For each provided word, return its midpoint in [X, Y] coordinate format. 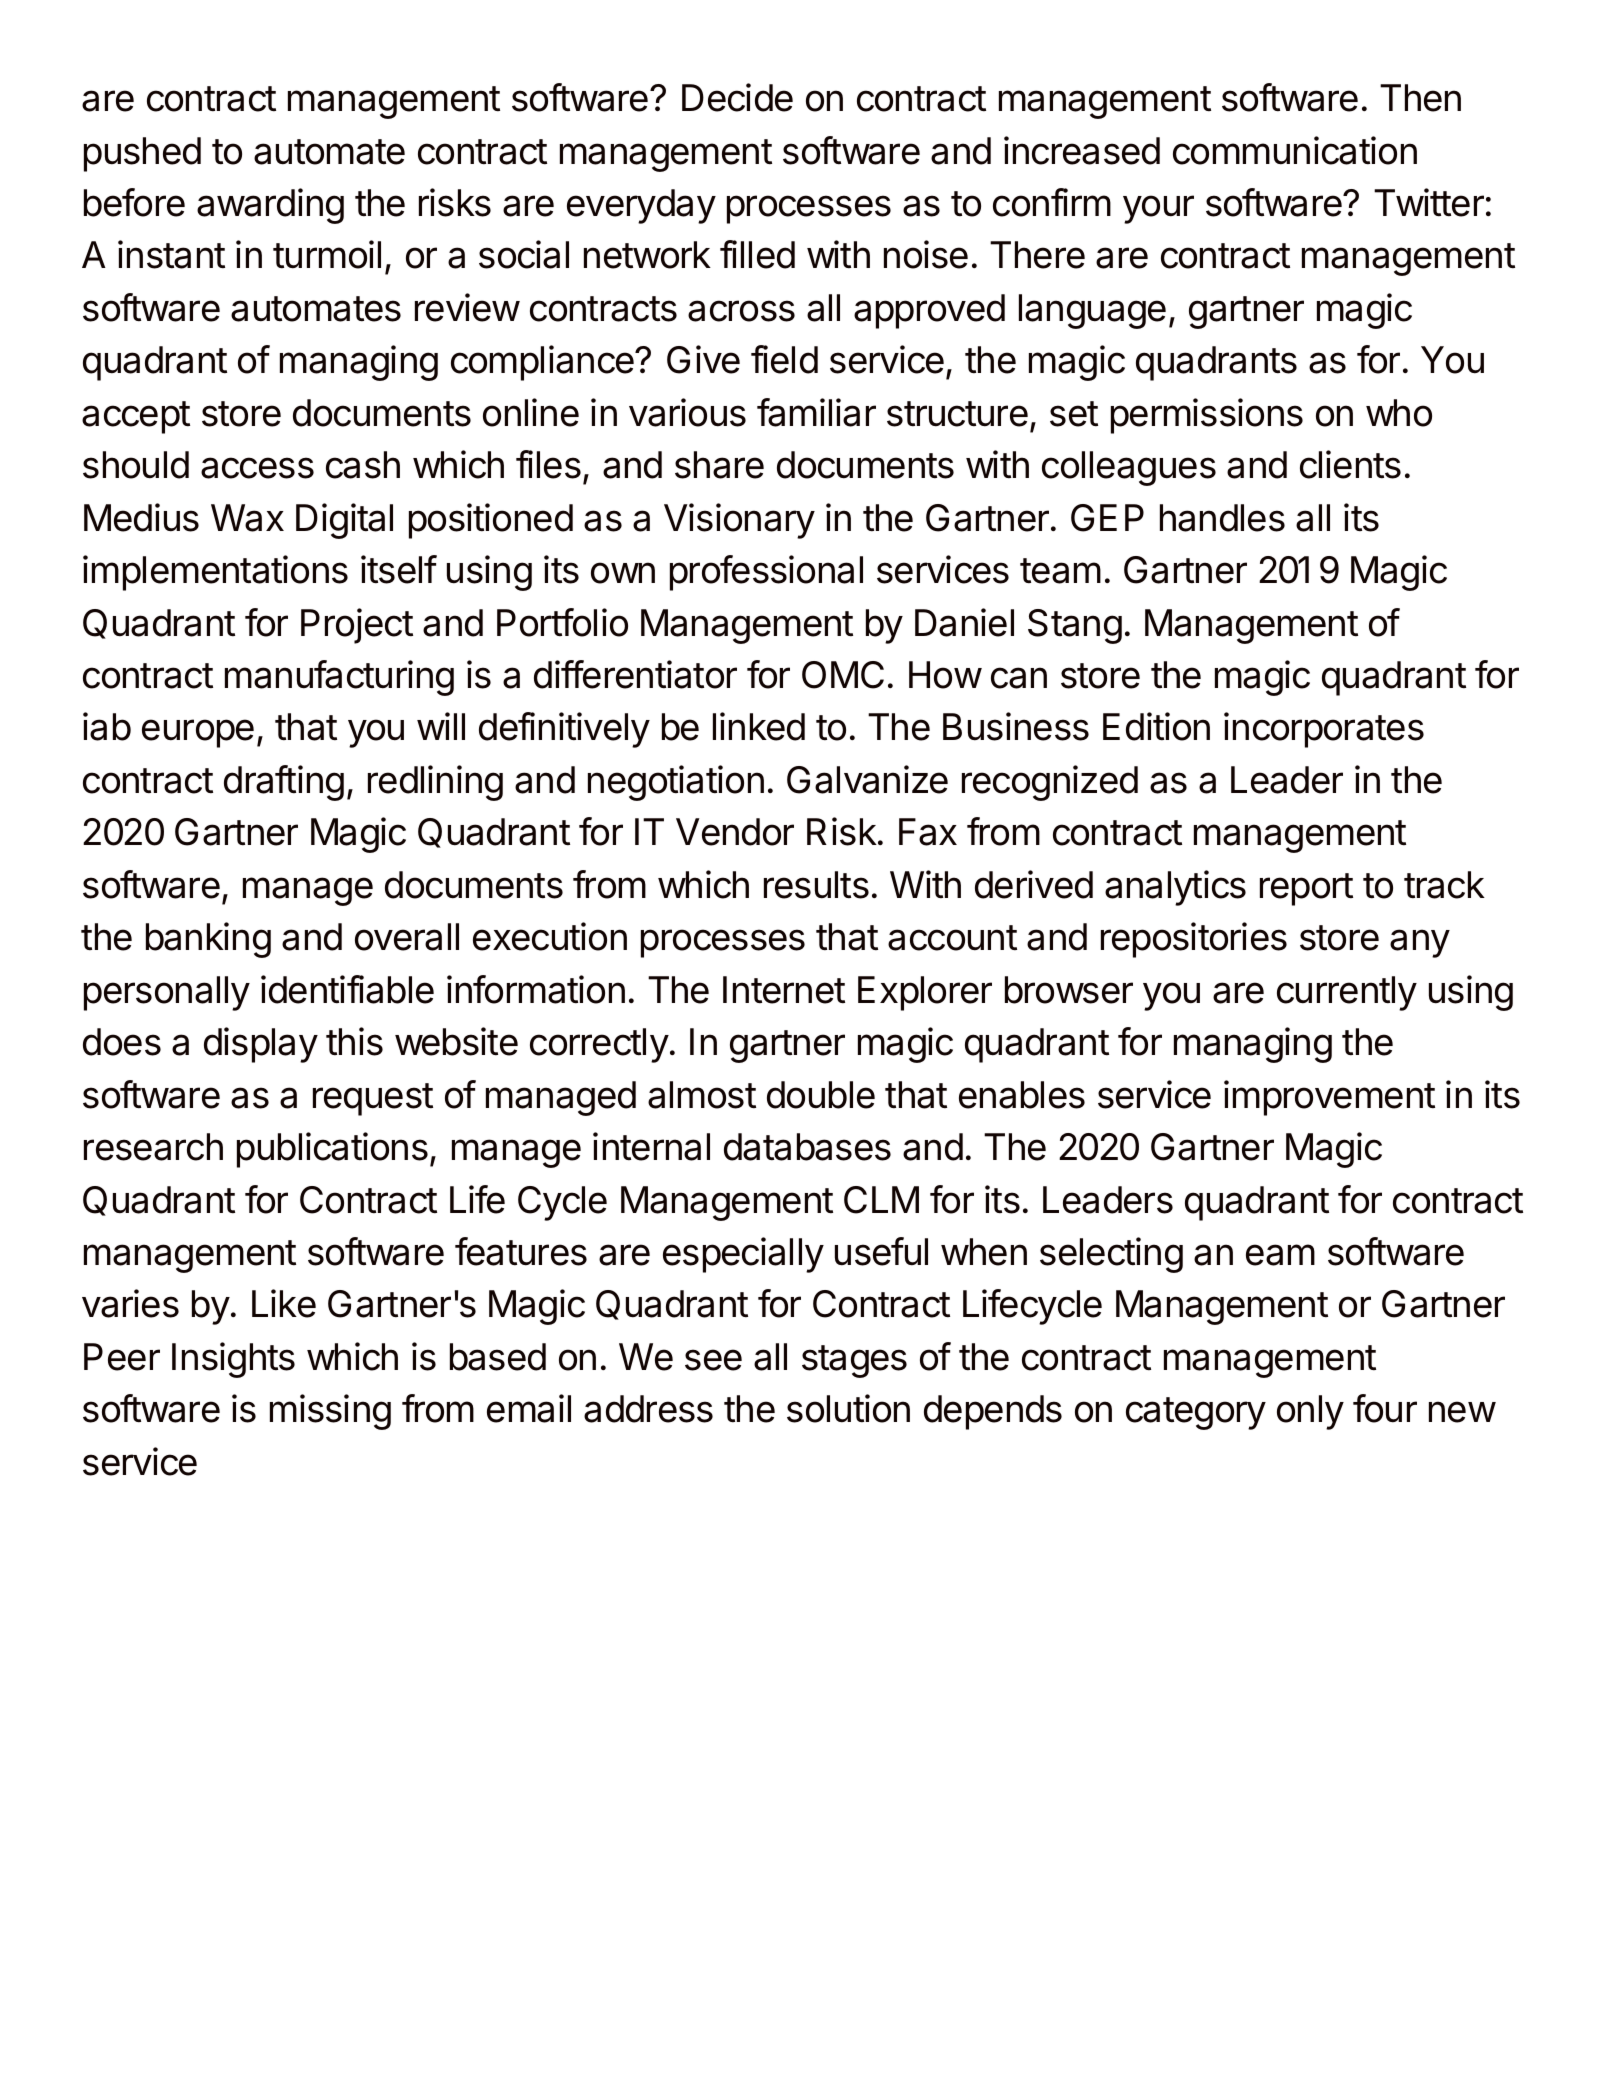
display [261, 1045]
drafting [284, 783]
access [257, 468]
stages [854, 1361]
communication [1295, 150]
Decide [737, 97]
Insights [233, 1360]
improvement [1329, 1098]
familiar [816, 412]
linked [759, 726]
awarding [270, 206]
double [821, 1095]
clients [1350, 464]
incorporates [1324, 730]
